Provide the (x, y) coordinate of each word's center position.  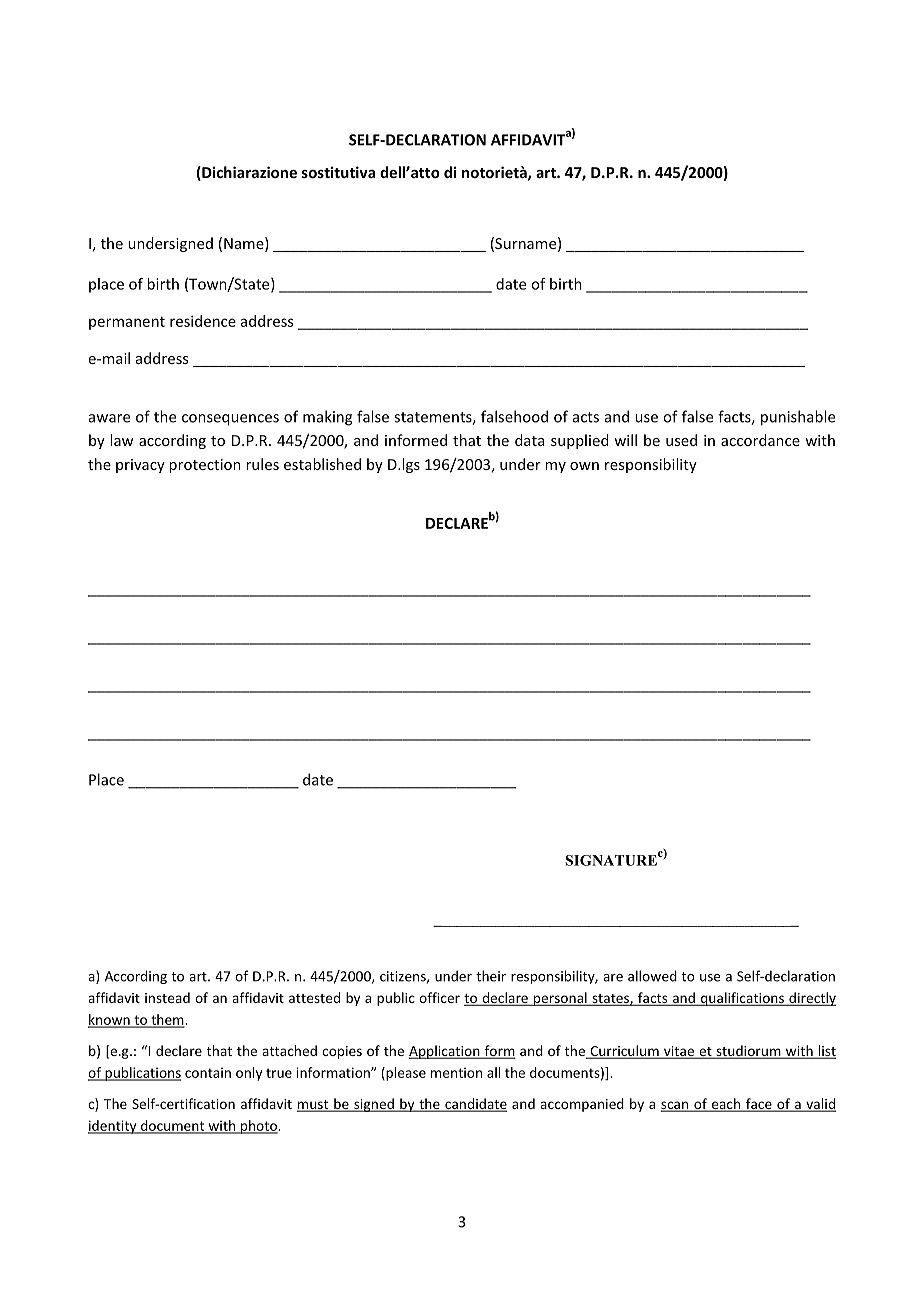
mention (456, 1073)
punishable (798, 418)
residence (203, 321)
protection (205, 466)
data (529, 440)
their (491, 976)
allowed (652, 976)
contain (208, 1073)
